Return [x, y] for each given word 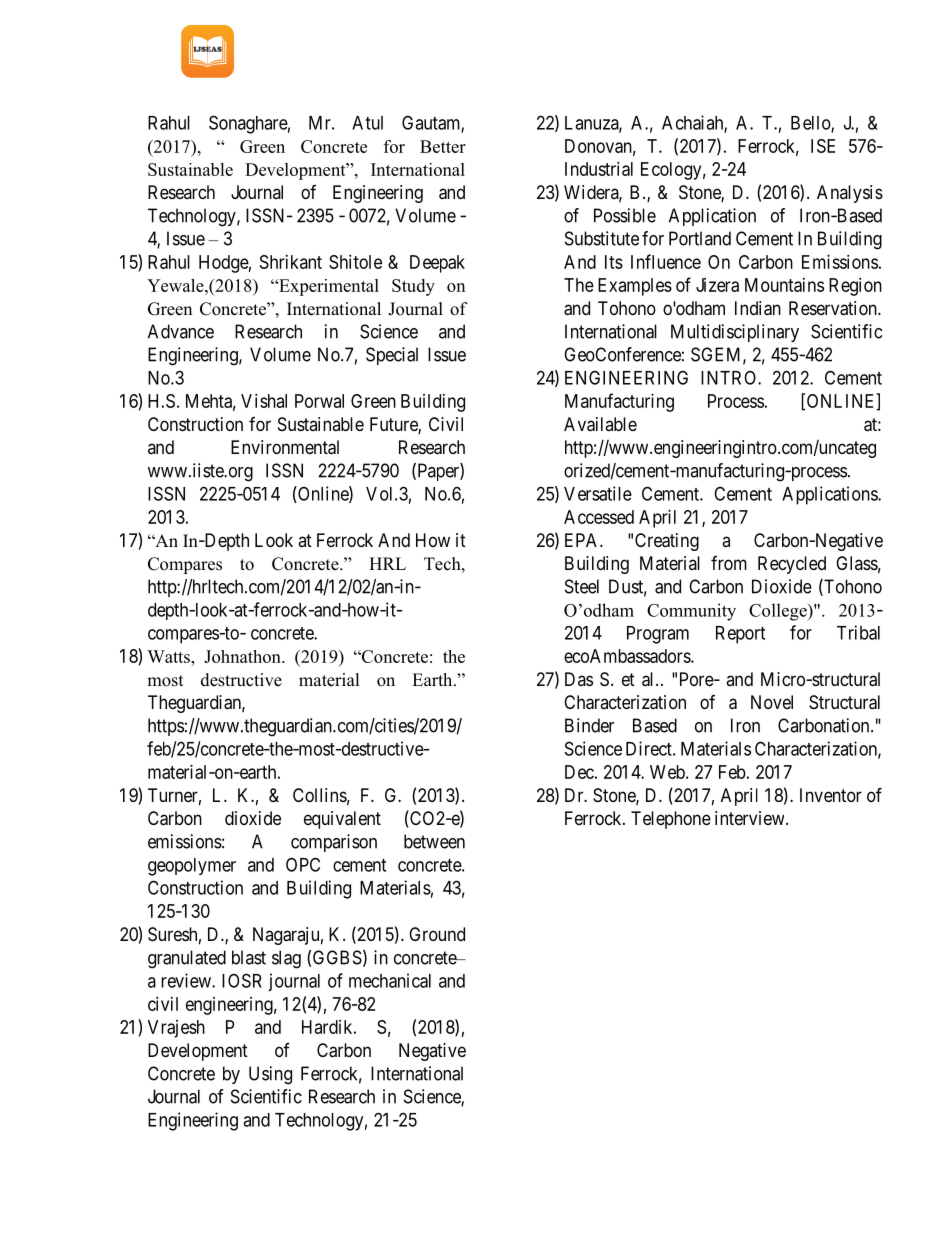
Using [270, 1075]
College [779, 612]
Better [443, 146]
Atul [367, 123]
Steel [582, 586]
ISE [823, 146]
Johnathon [243, 656]
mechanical [390, 980]
